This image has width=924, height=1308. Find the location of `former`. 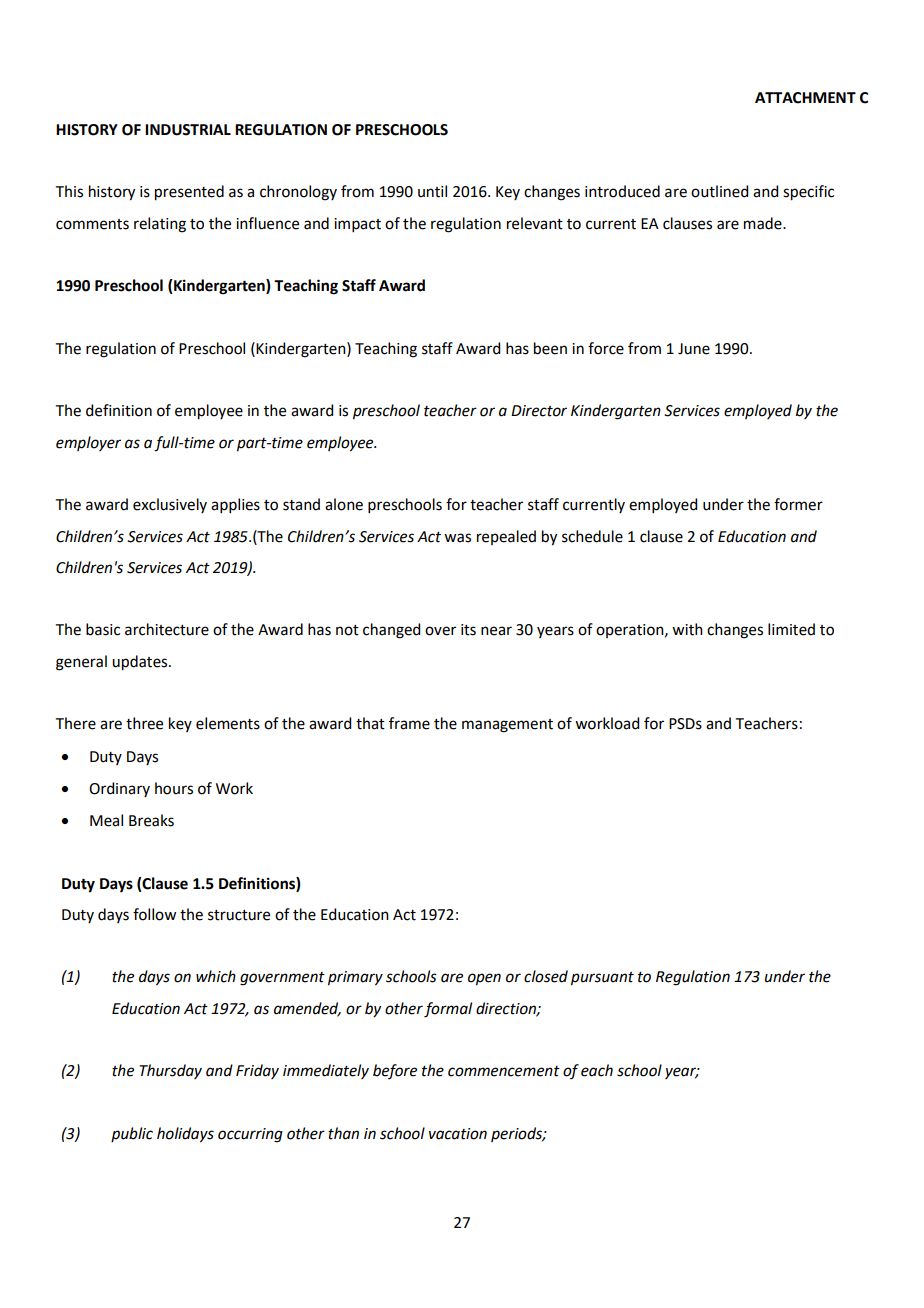

former is located at coordinates (798, 504).
